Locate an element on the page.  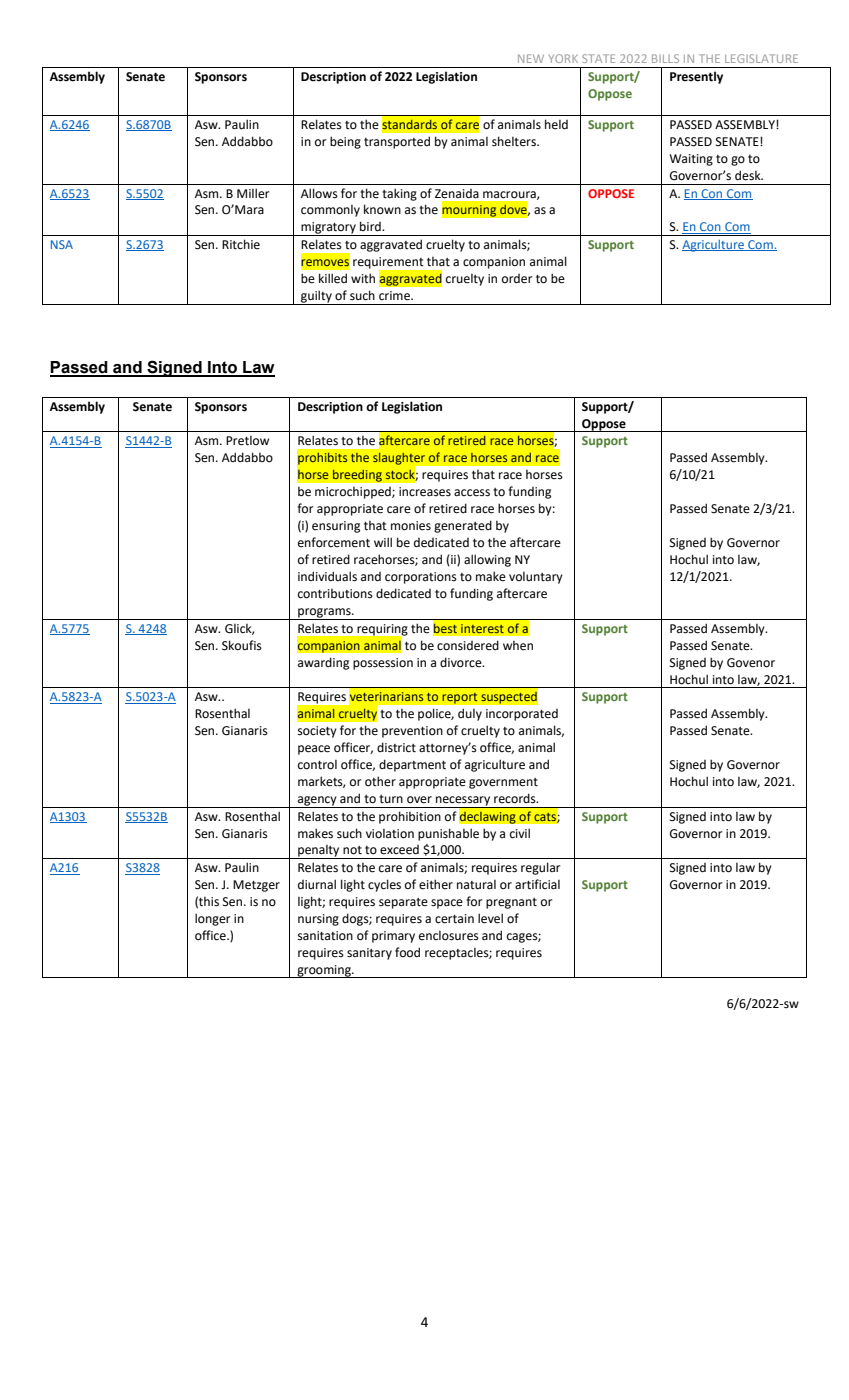
when is located at coordinates (518, 646).
